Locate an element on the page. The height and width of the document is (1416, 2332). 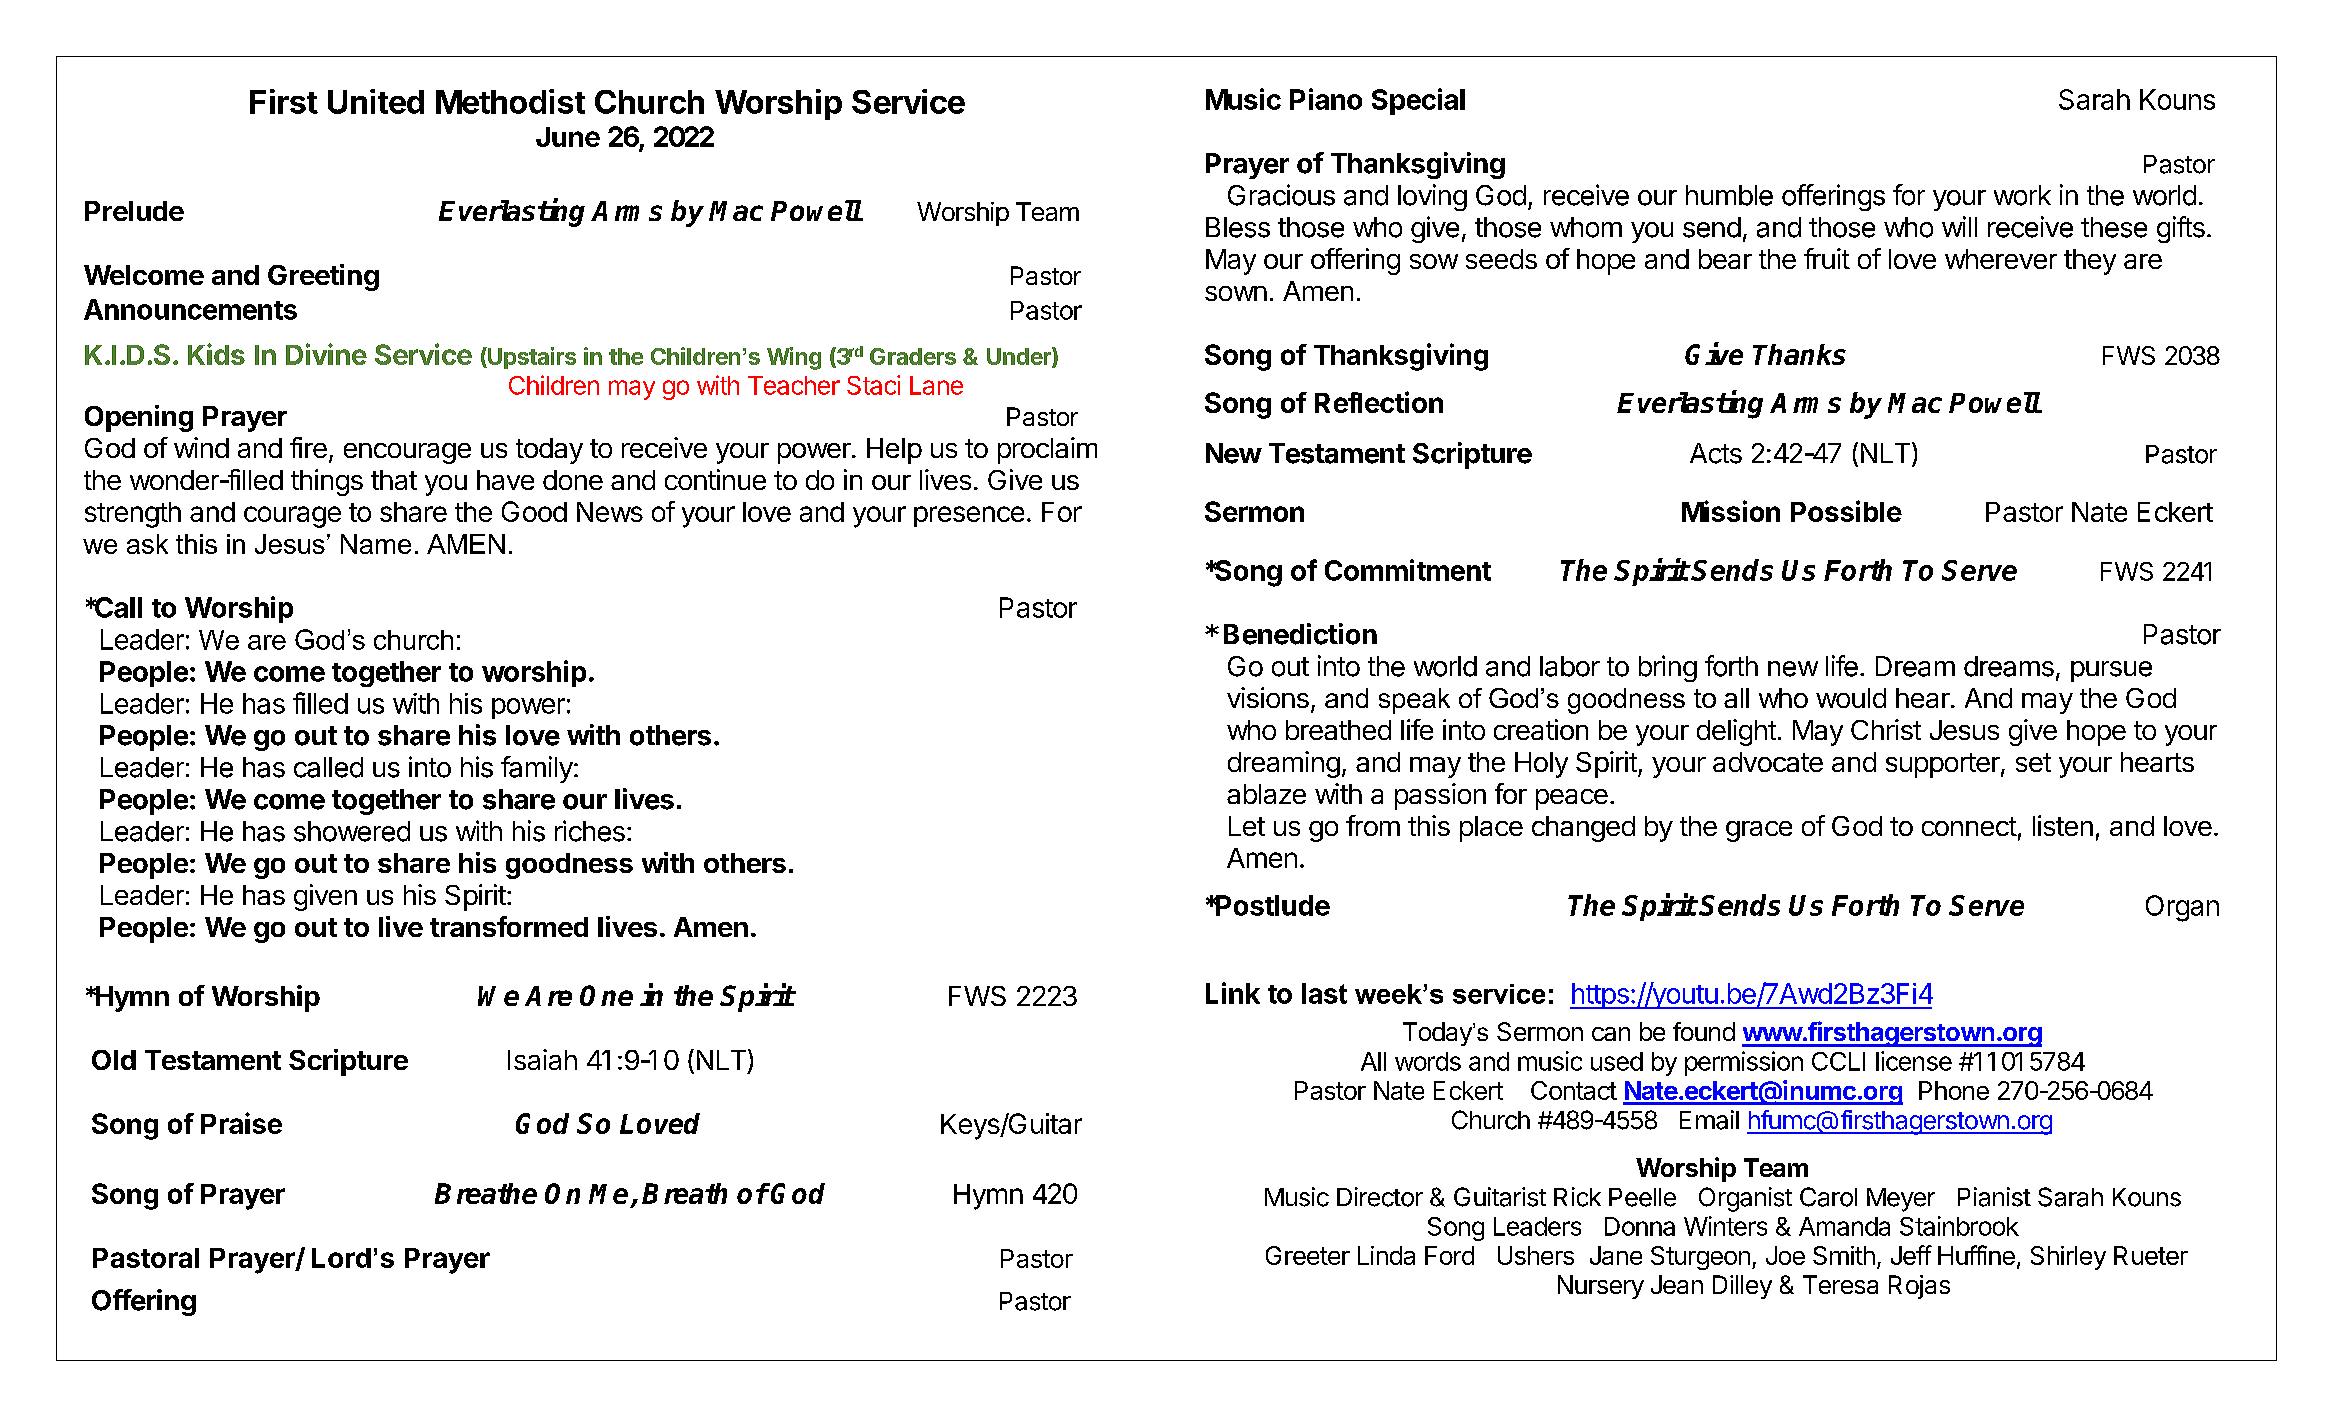
presence is located at coordinates (969, 516).
